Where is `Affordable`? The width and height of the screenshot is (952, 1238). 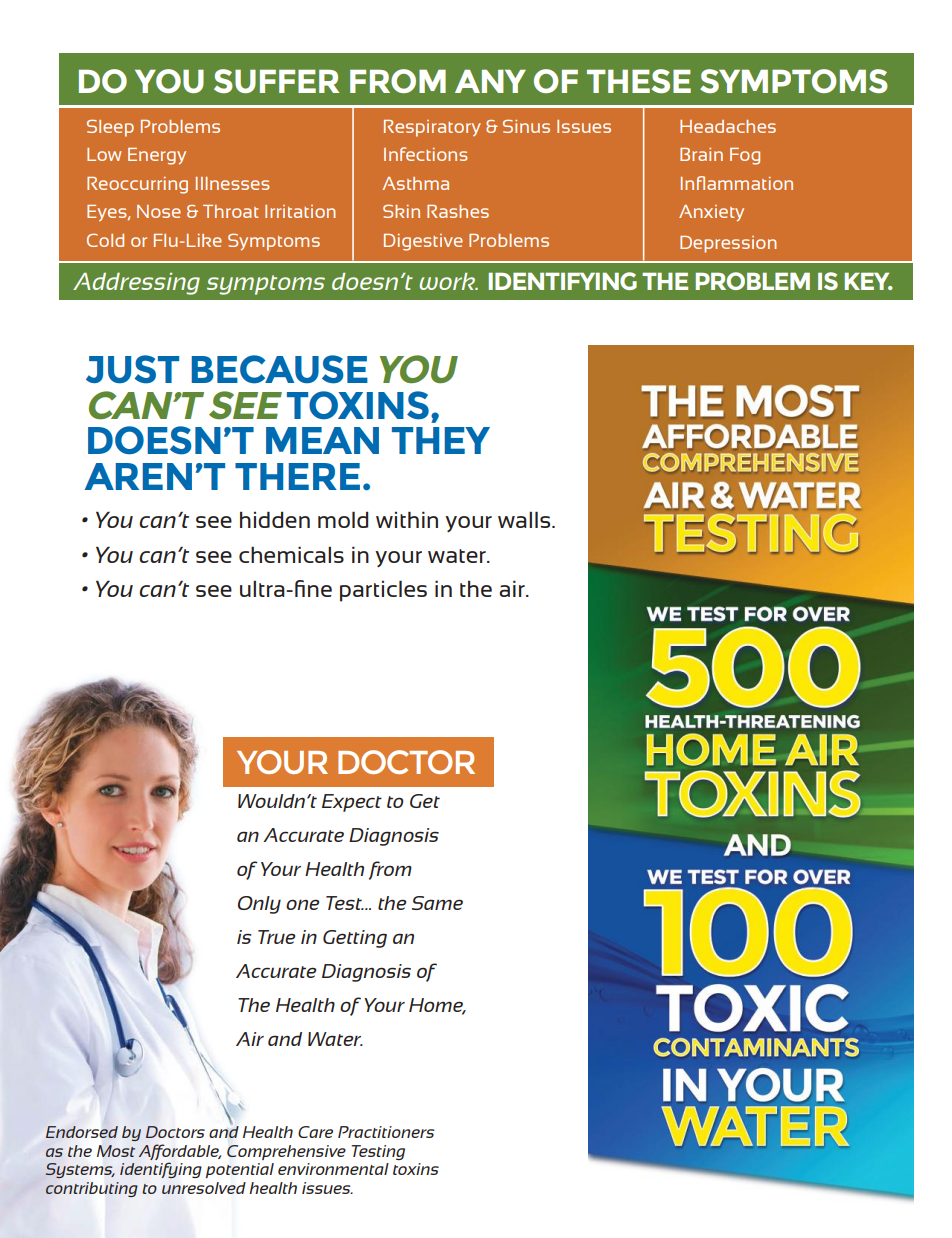 Affordable is located at coordinates (179, 1153).
